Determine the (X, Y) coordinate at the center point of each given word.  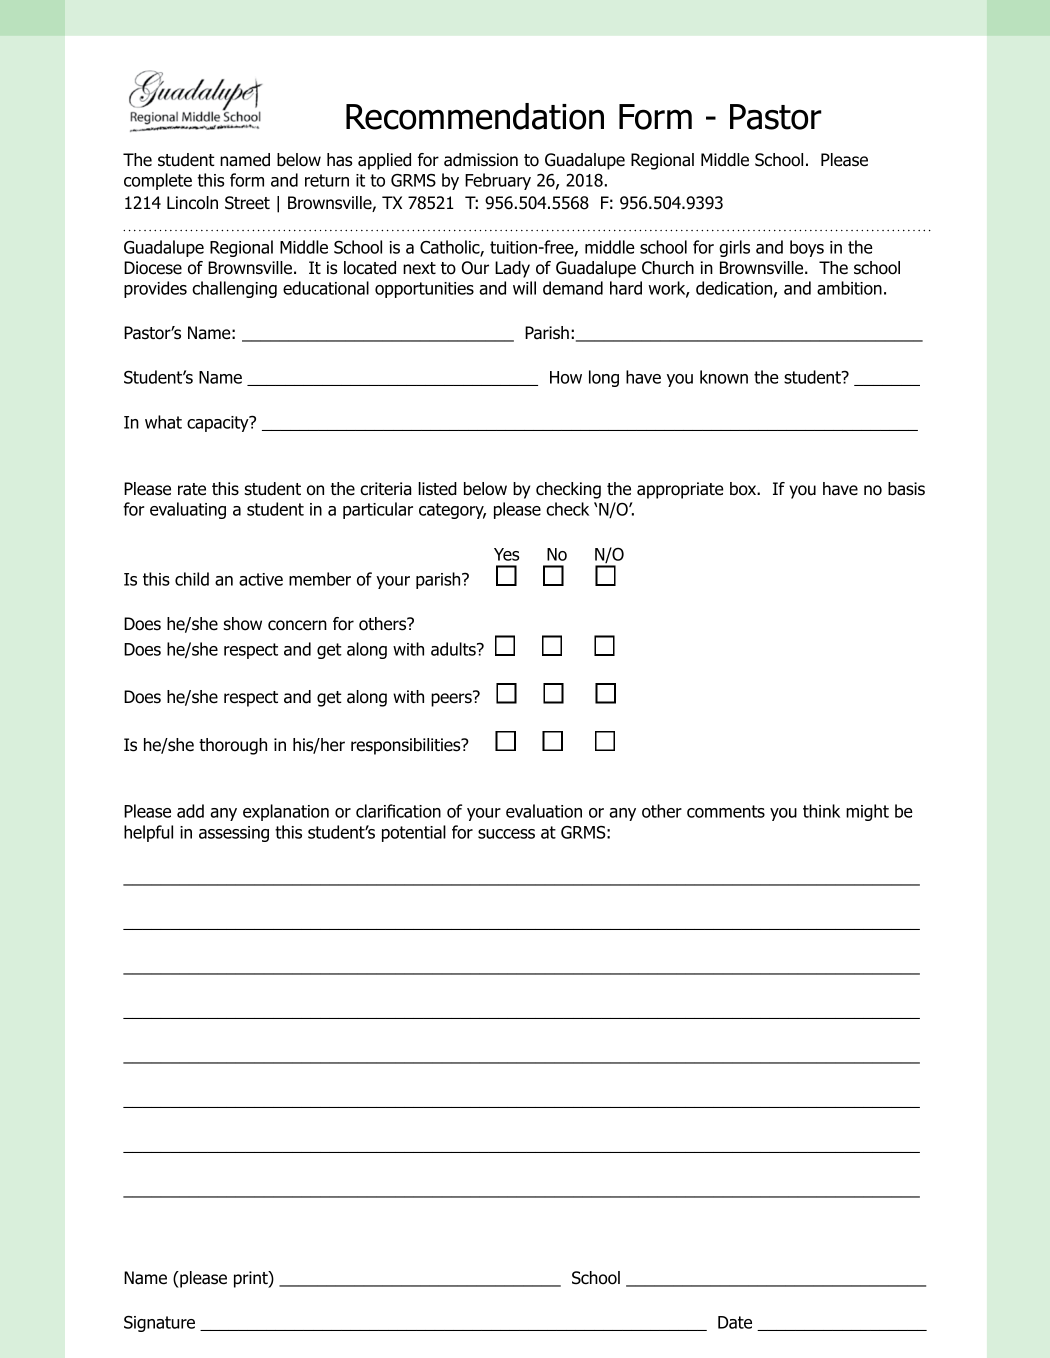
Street (247, 203)
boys (807, 248)
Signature (159, 1324)
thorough (233, 746)
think (821, 811)
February (498, 181)
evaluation (544, 811)
